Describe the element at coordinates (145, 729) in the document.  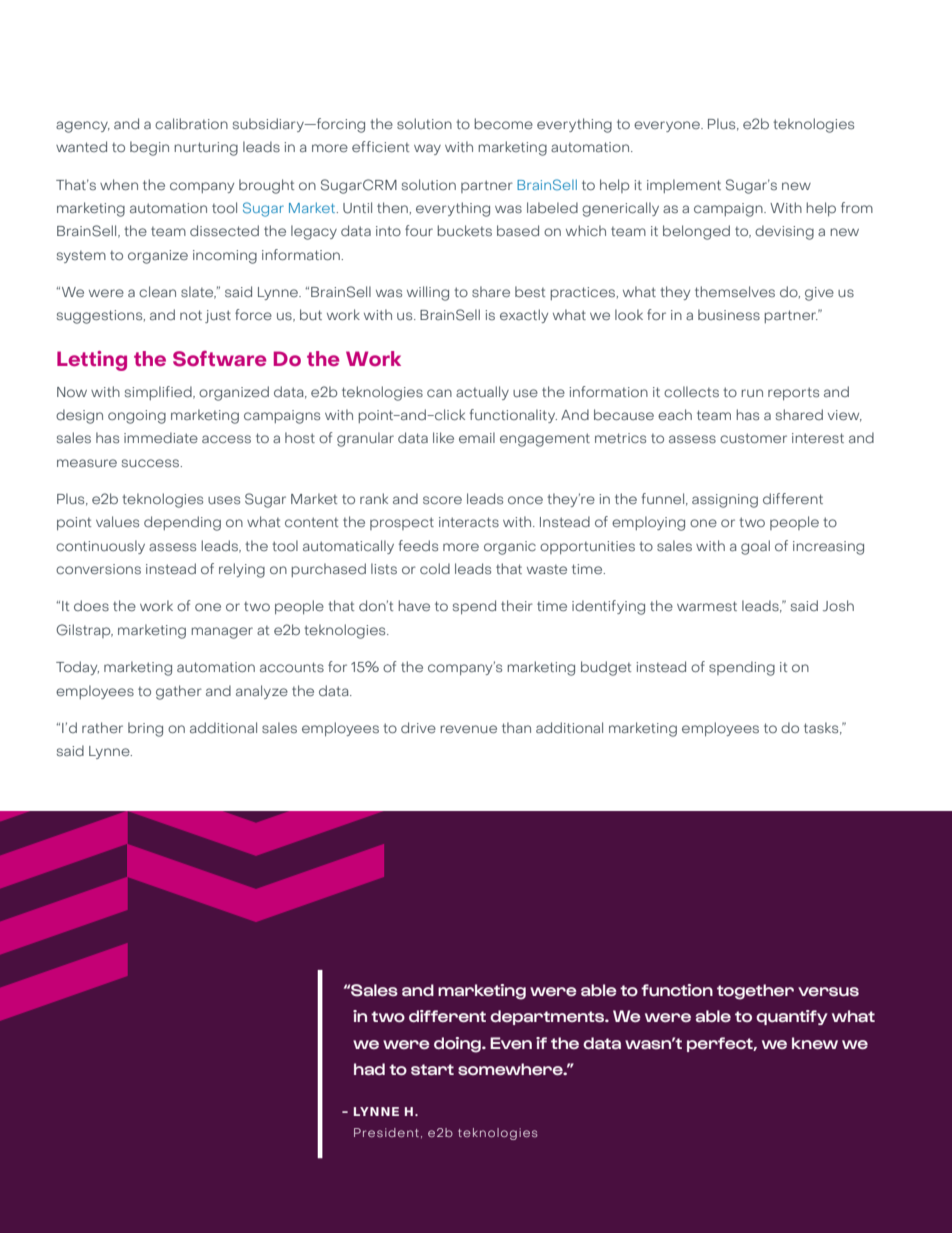
I see `bring` at that location.
